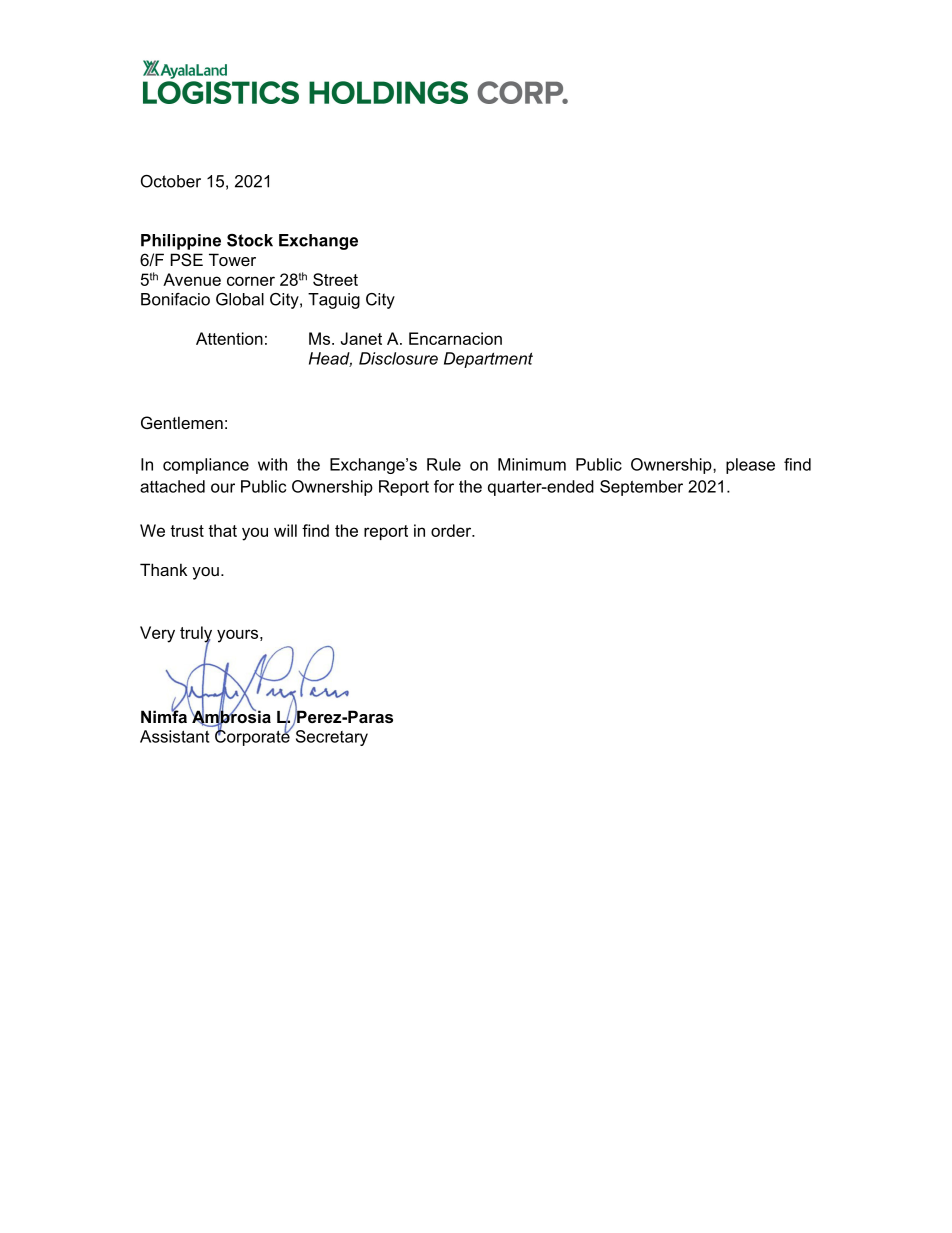 The image size is (952, 1233). Describe the element at coordinates (230, 717) in the screenshot. I see `Ambrosia` at that location.
